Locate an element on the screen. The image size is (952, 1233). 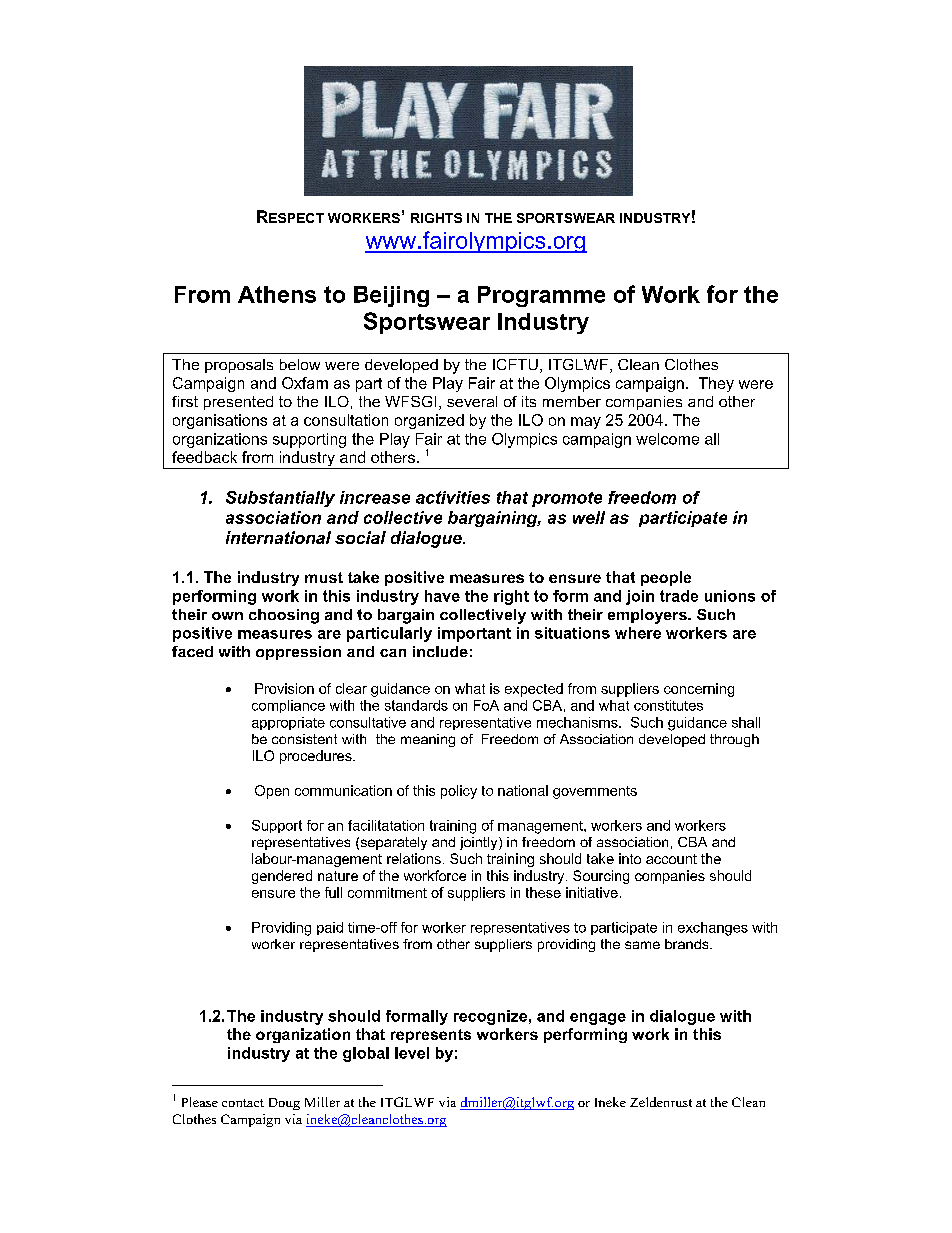
Athens is located at coordinates (277, 294).
